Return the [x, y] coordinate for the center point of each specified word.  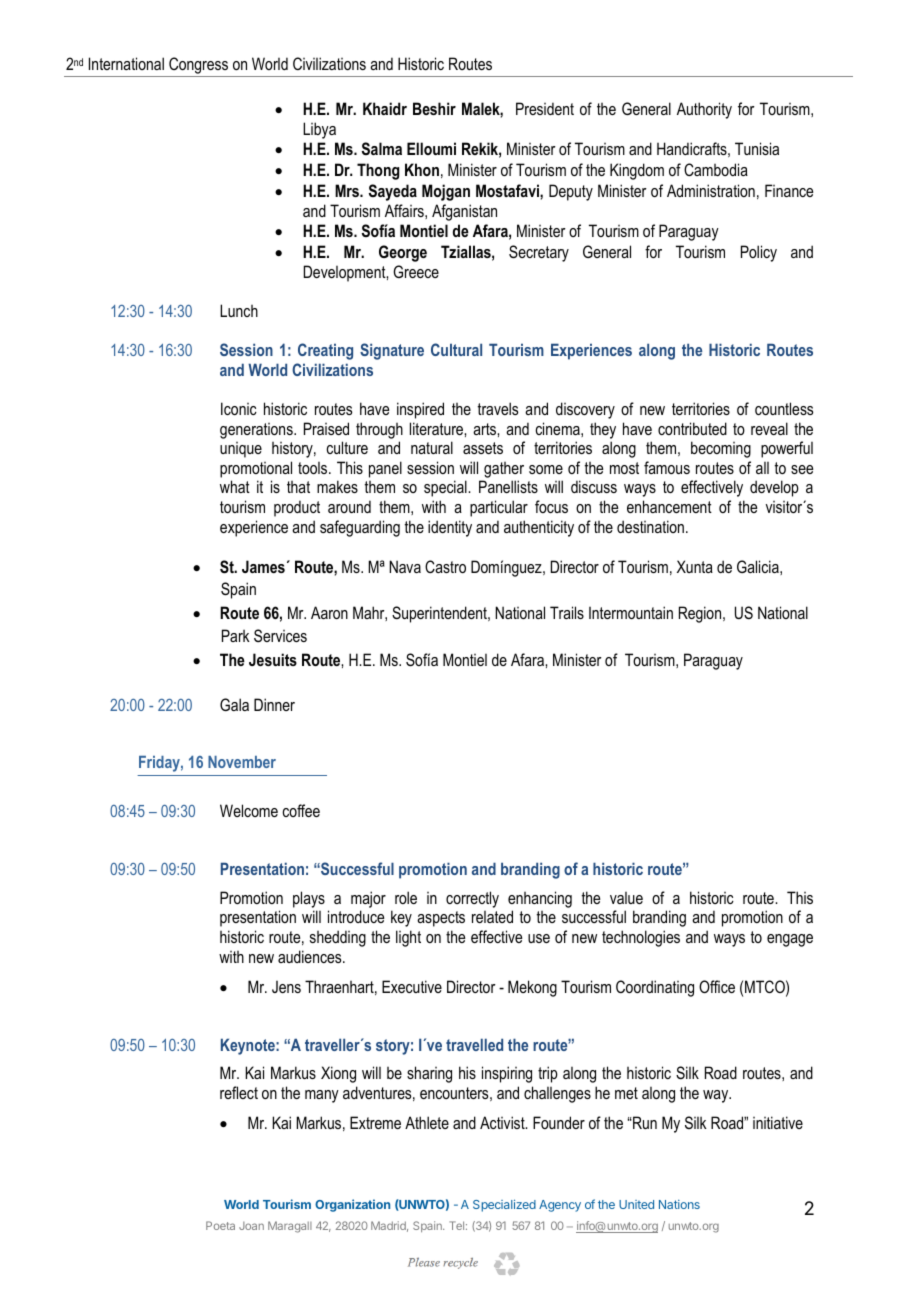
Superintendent [440, 614]
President [545, 108]
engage [790, 940]
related [492, 916]
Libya [319, 130]
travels [497, 408]
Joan [251, 1226]
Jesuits [273, 659]
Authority [704, 110]
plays [309, 899]
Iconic [239, 408]
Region [701, 614]
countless [784, 408]
